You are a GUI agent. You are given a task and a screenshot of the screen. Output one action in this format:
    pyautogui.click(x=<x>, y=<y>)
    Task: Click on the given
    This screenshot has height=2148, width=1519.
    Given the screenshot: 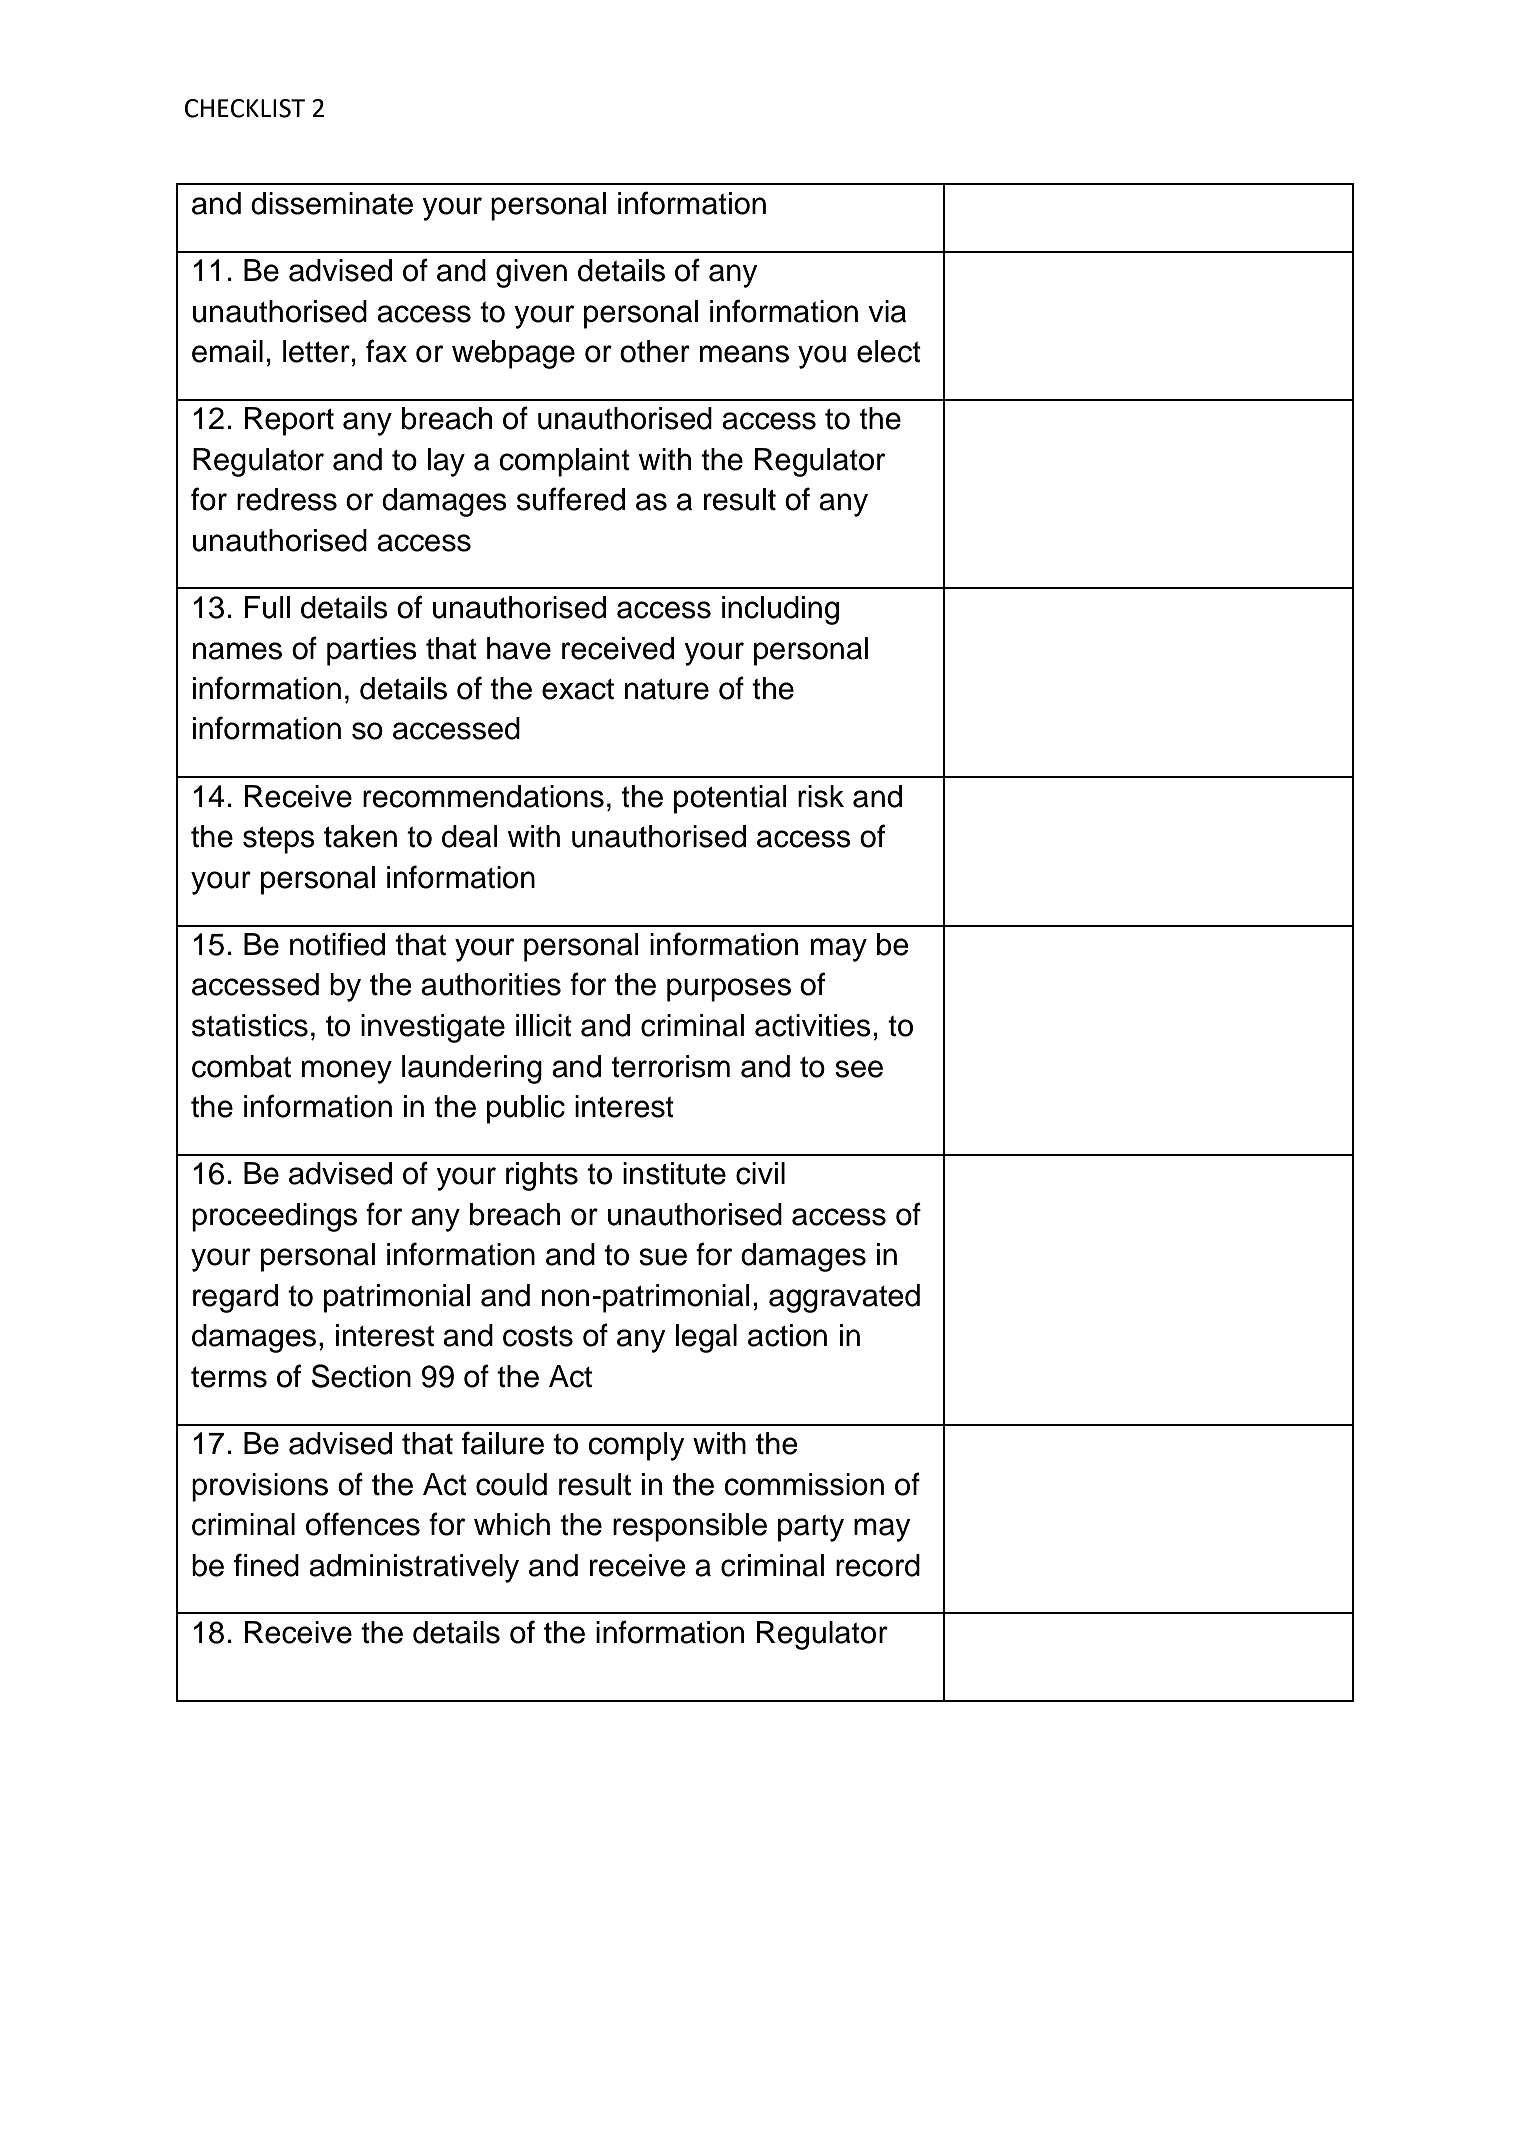 What is the action you would take?
    pyautogui.click(x=531, y=273)
